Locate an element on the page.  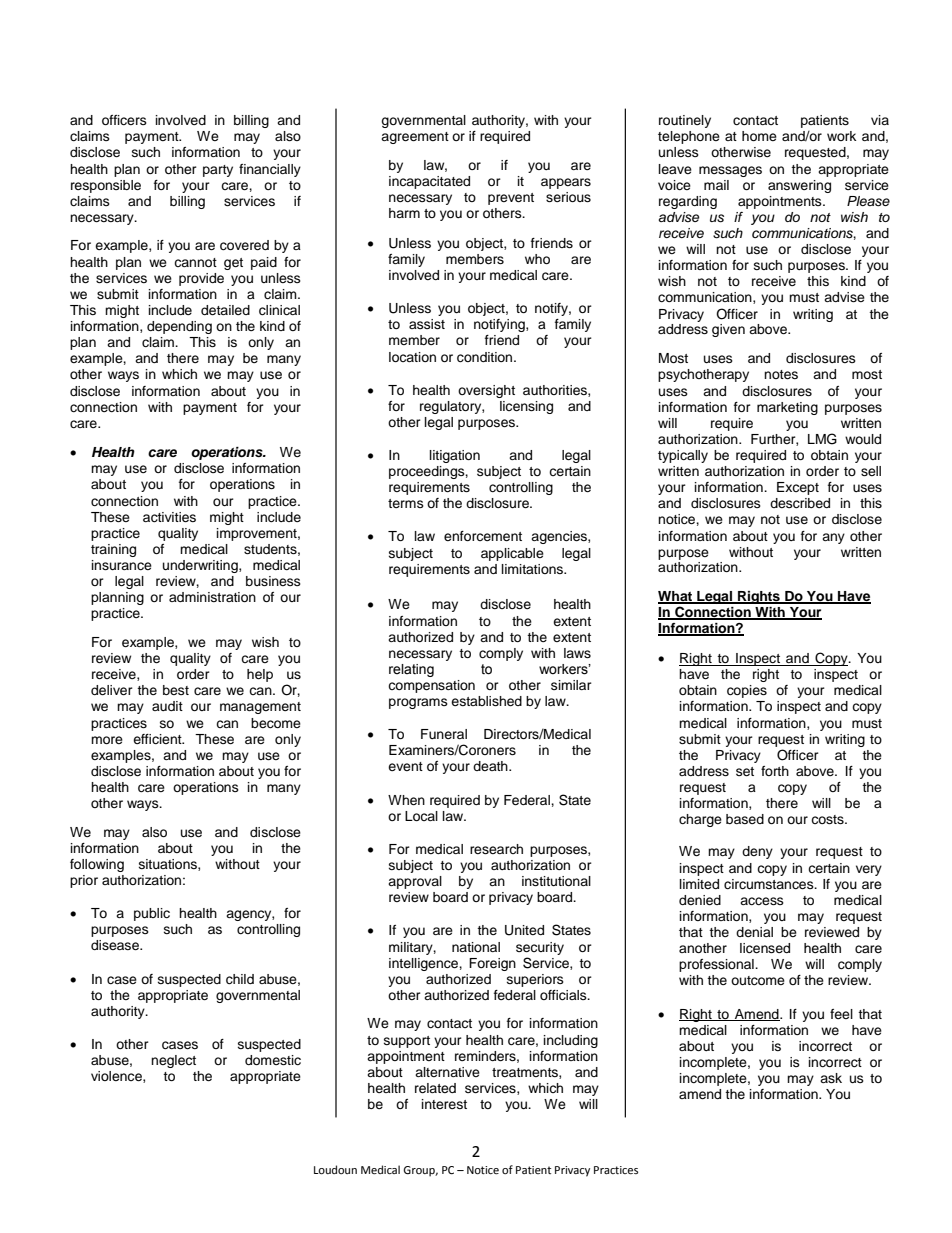
What is located at coordinates (676, 597).
